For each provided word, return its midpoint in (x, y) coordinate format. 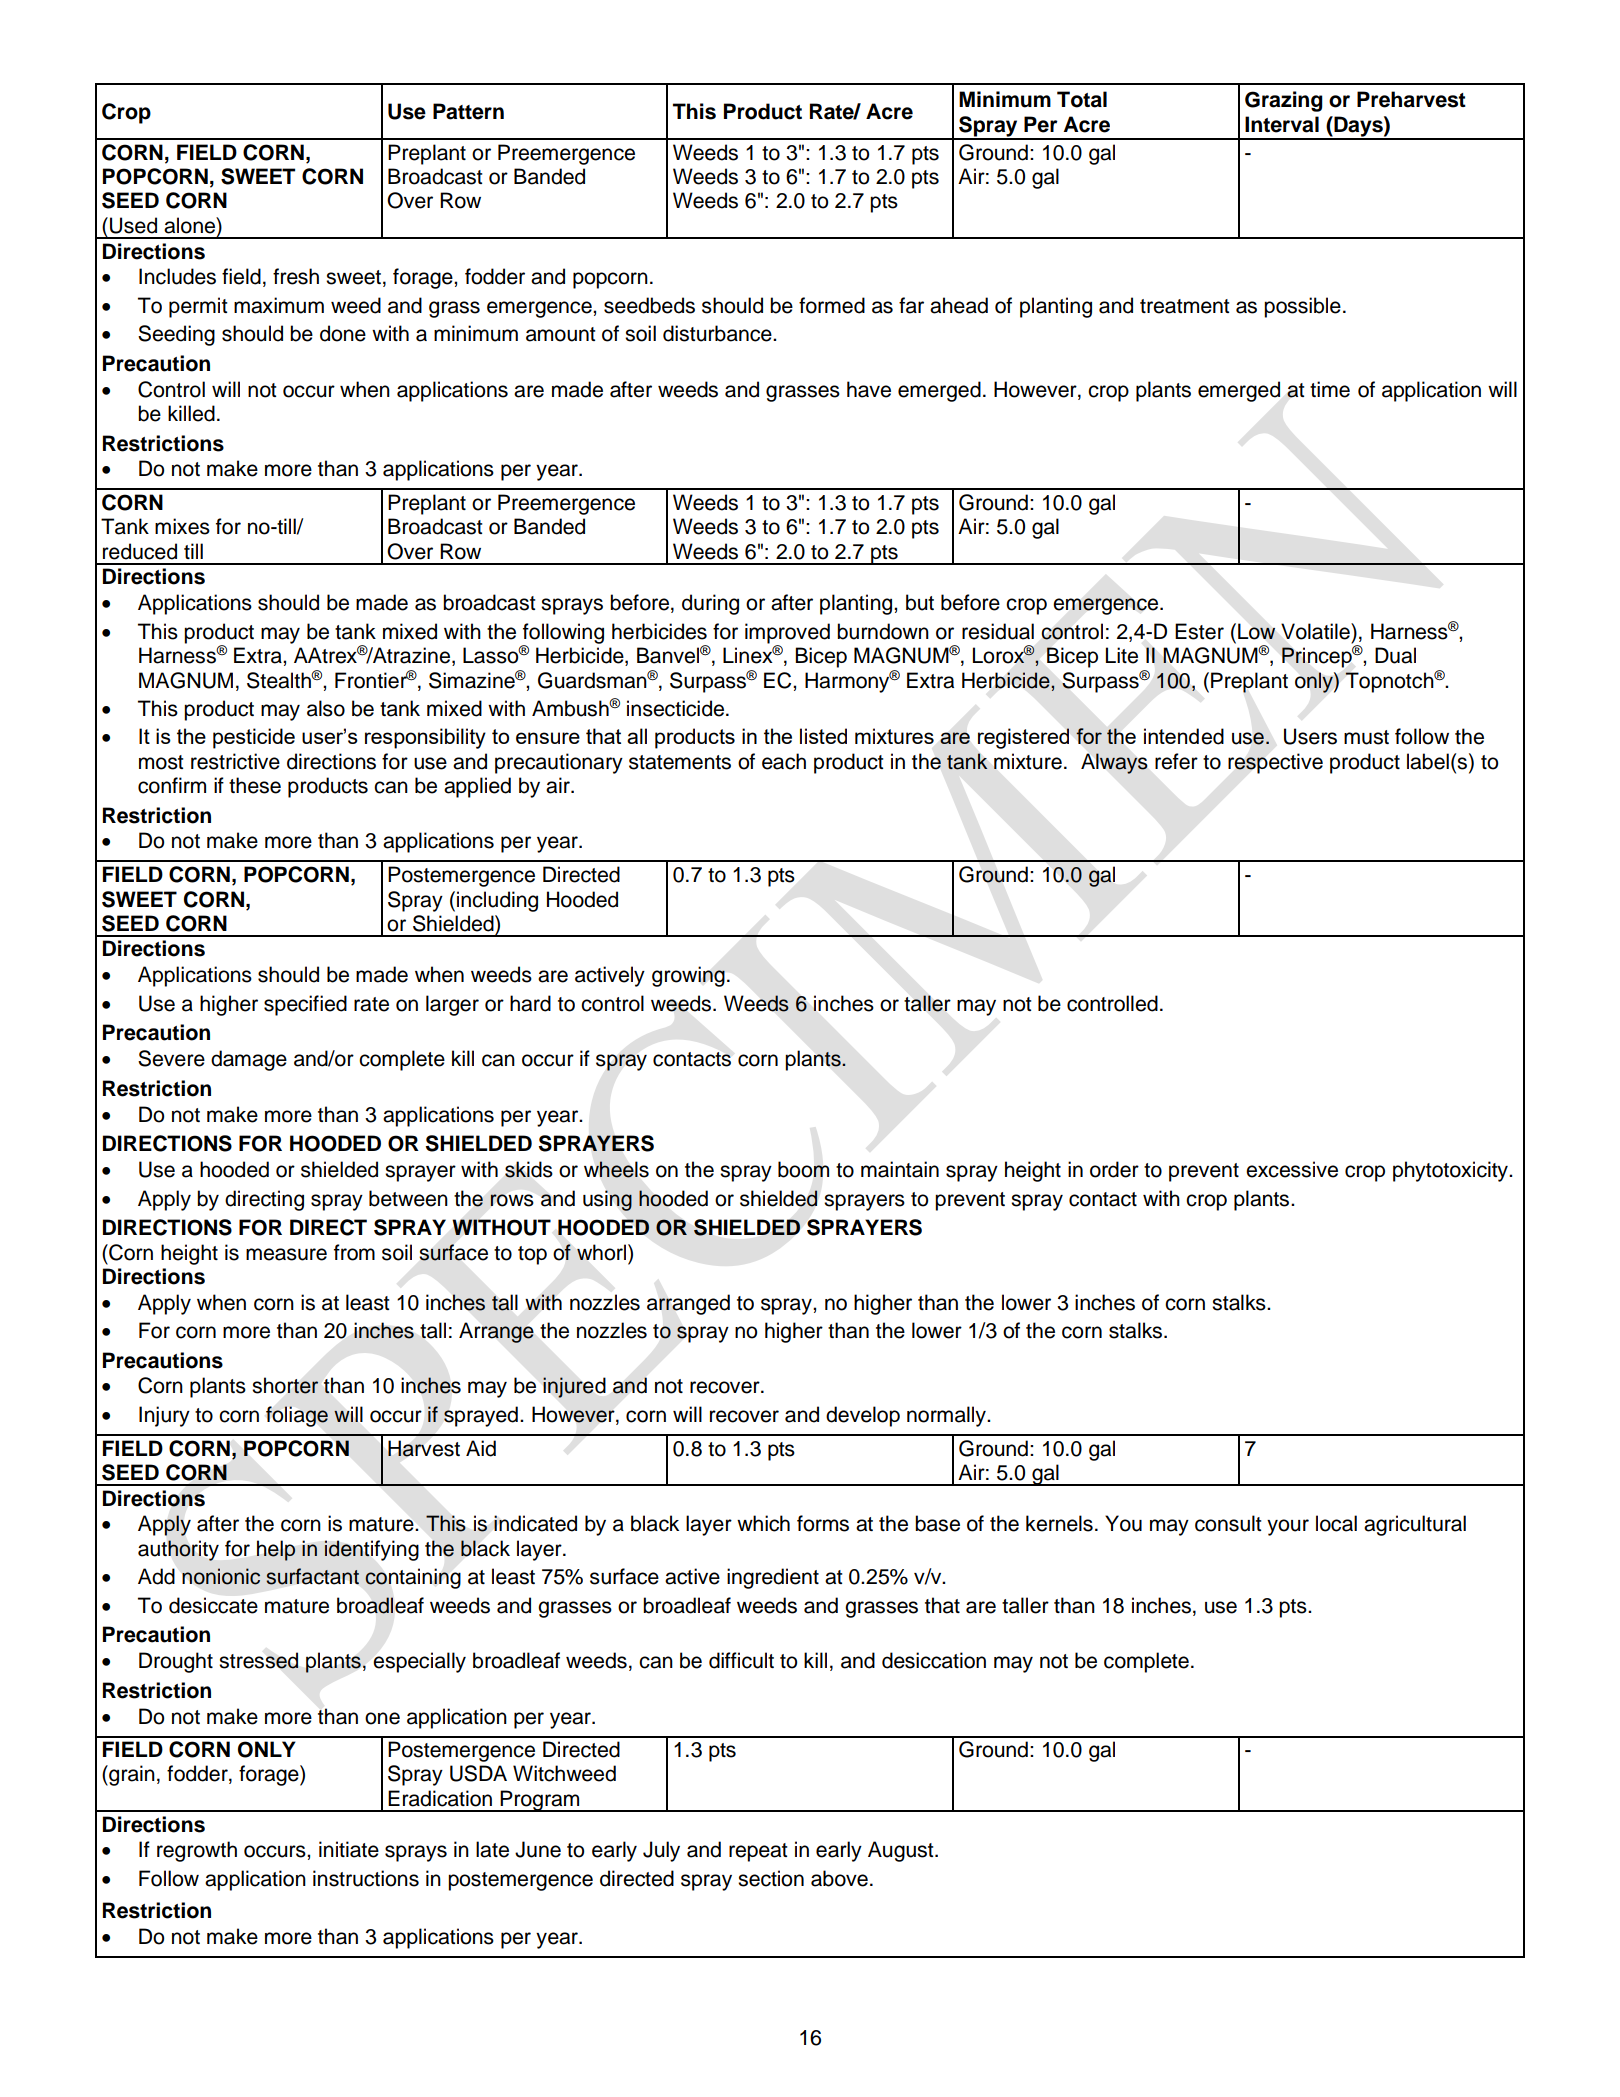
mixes (182, 526)
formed (832, 305)
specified (305, 1005)
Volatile (1316, 631)
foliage (297, 1416)
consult (1228, 1523)
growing (688, 976)
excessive (1292, 1169)
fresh (296, 276)
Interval (1282, 124)
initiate (349, 1849)
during (710, 604)
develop (863, 1416)
